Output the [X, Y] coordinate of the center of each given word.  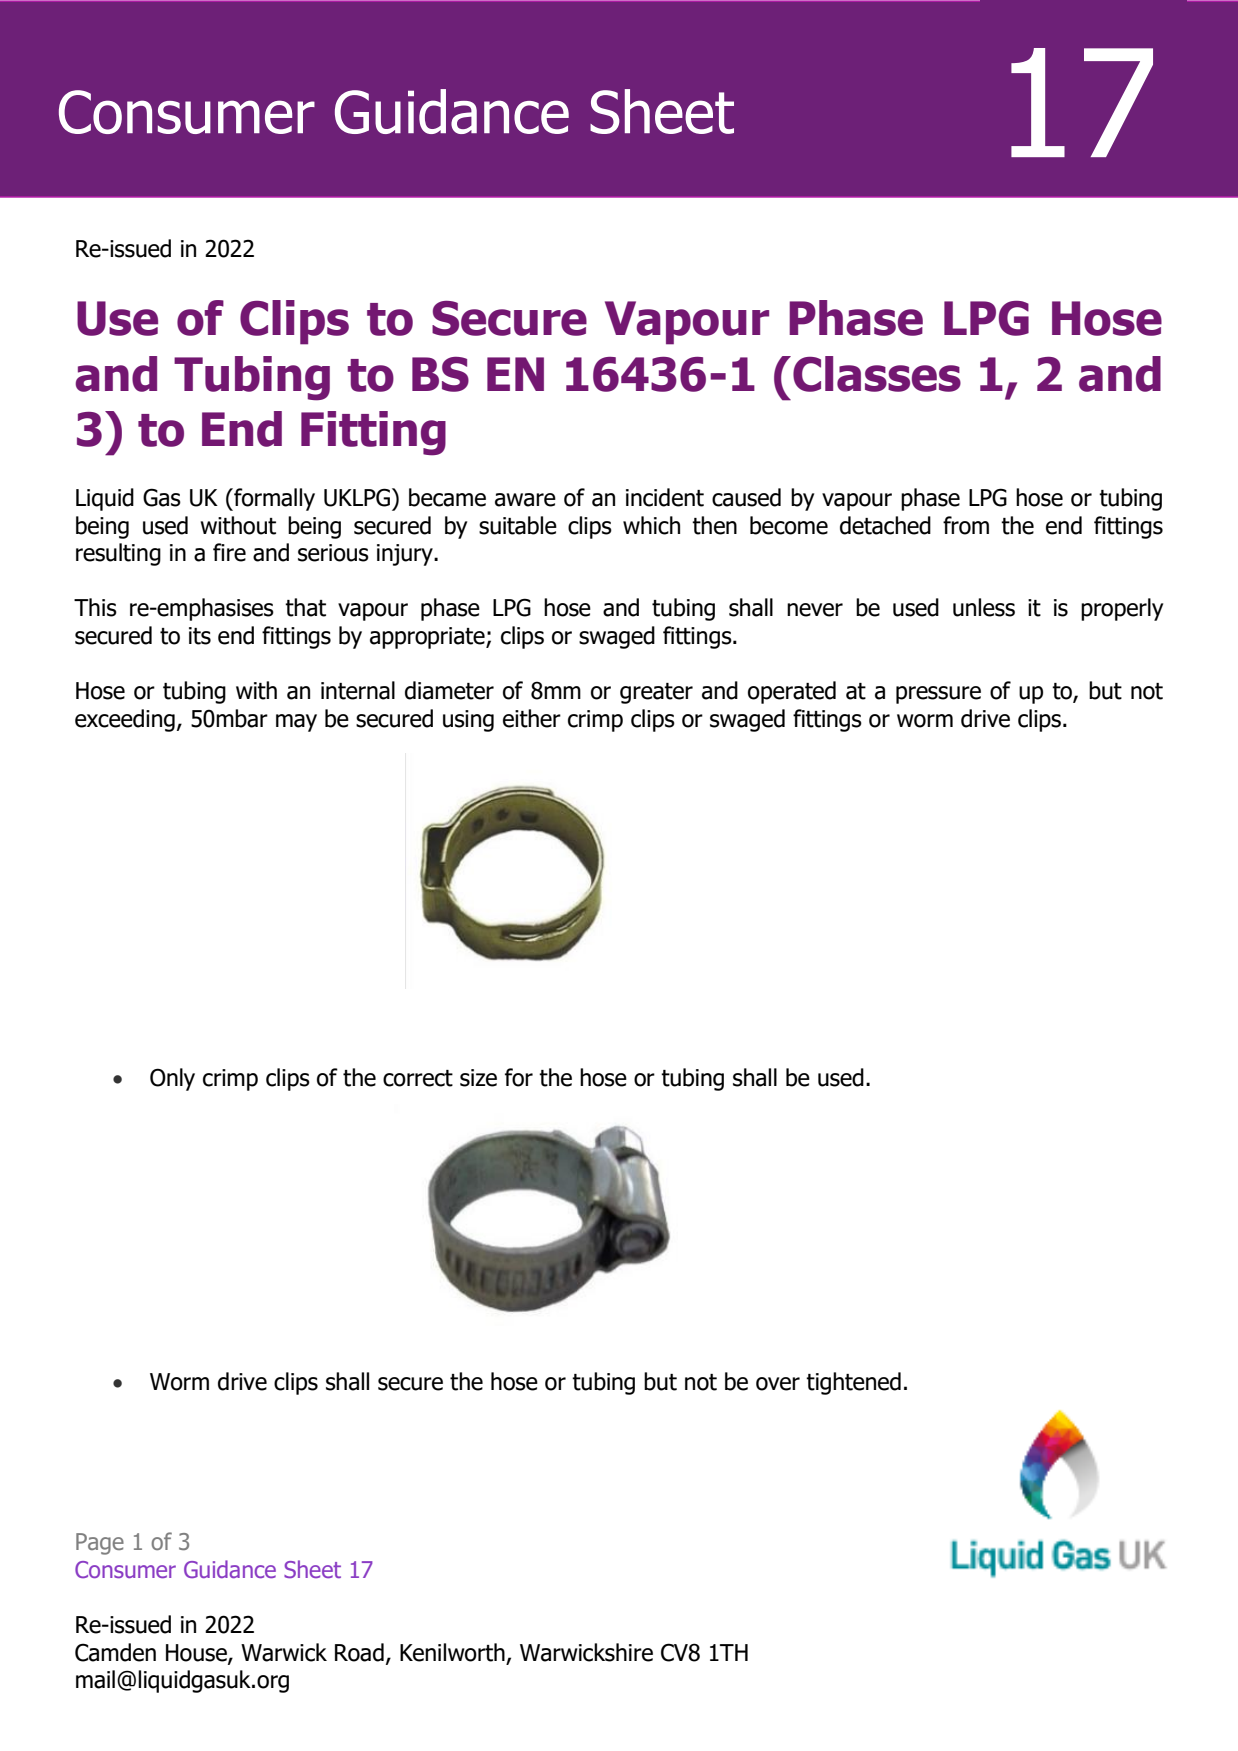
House [197, 1654]
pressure [938, 695]
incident [665, 497]
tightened [853, 1383]
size [478, 1078]
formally [273, 499]
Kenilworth [453, 1653]
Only [172, 1079]
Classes [877, 374]
